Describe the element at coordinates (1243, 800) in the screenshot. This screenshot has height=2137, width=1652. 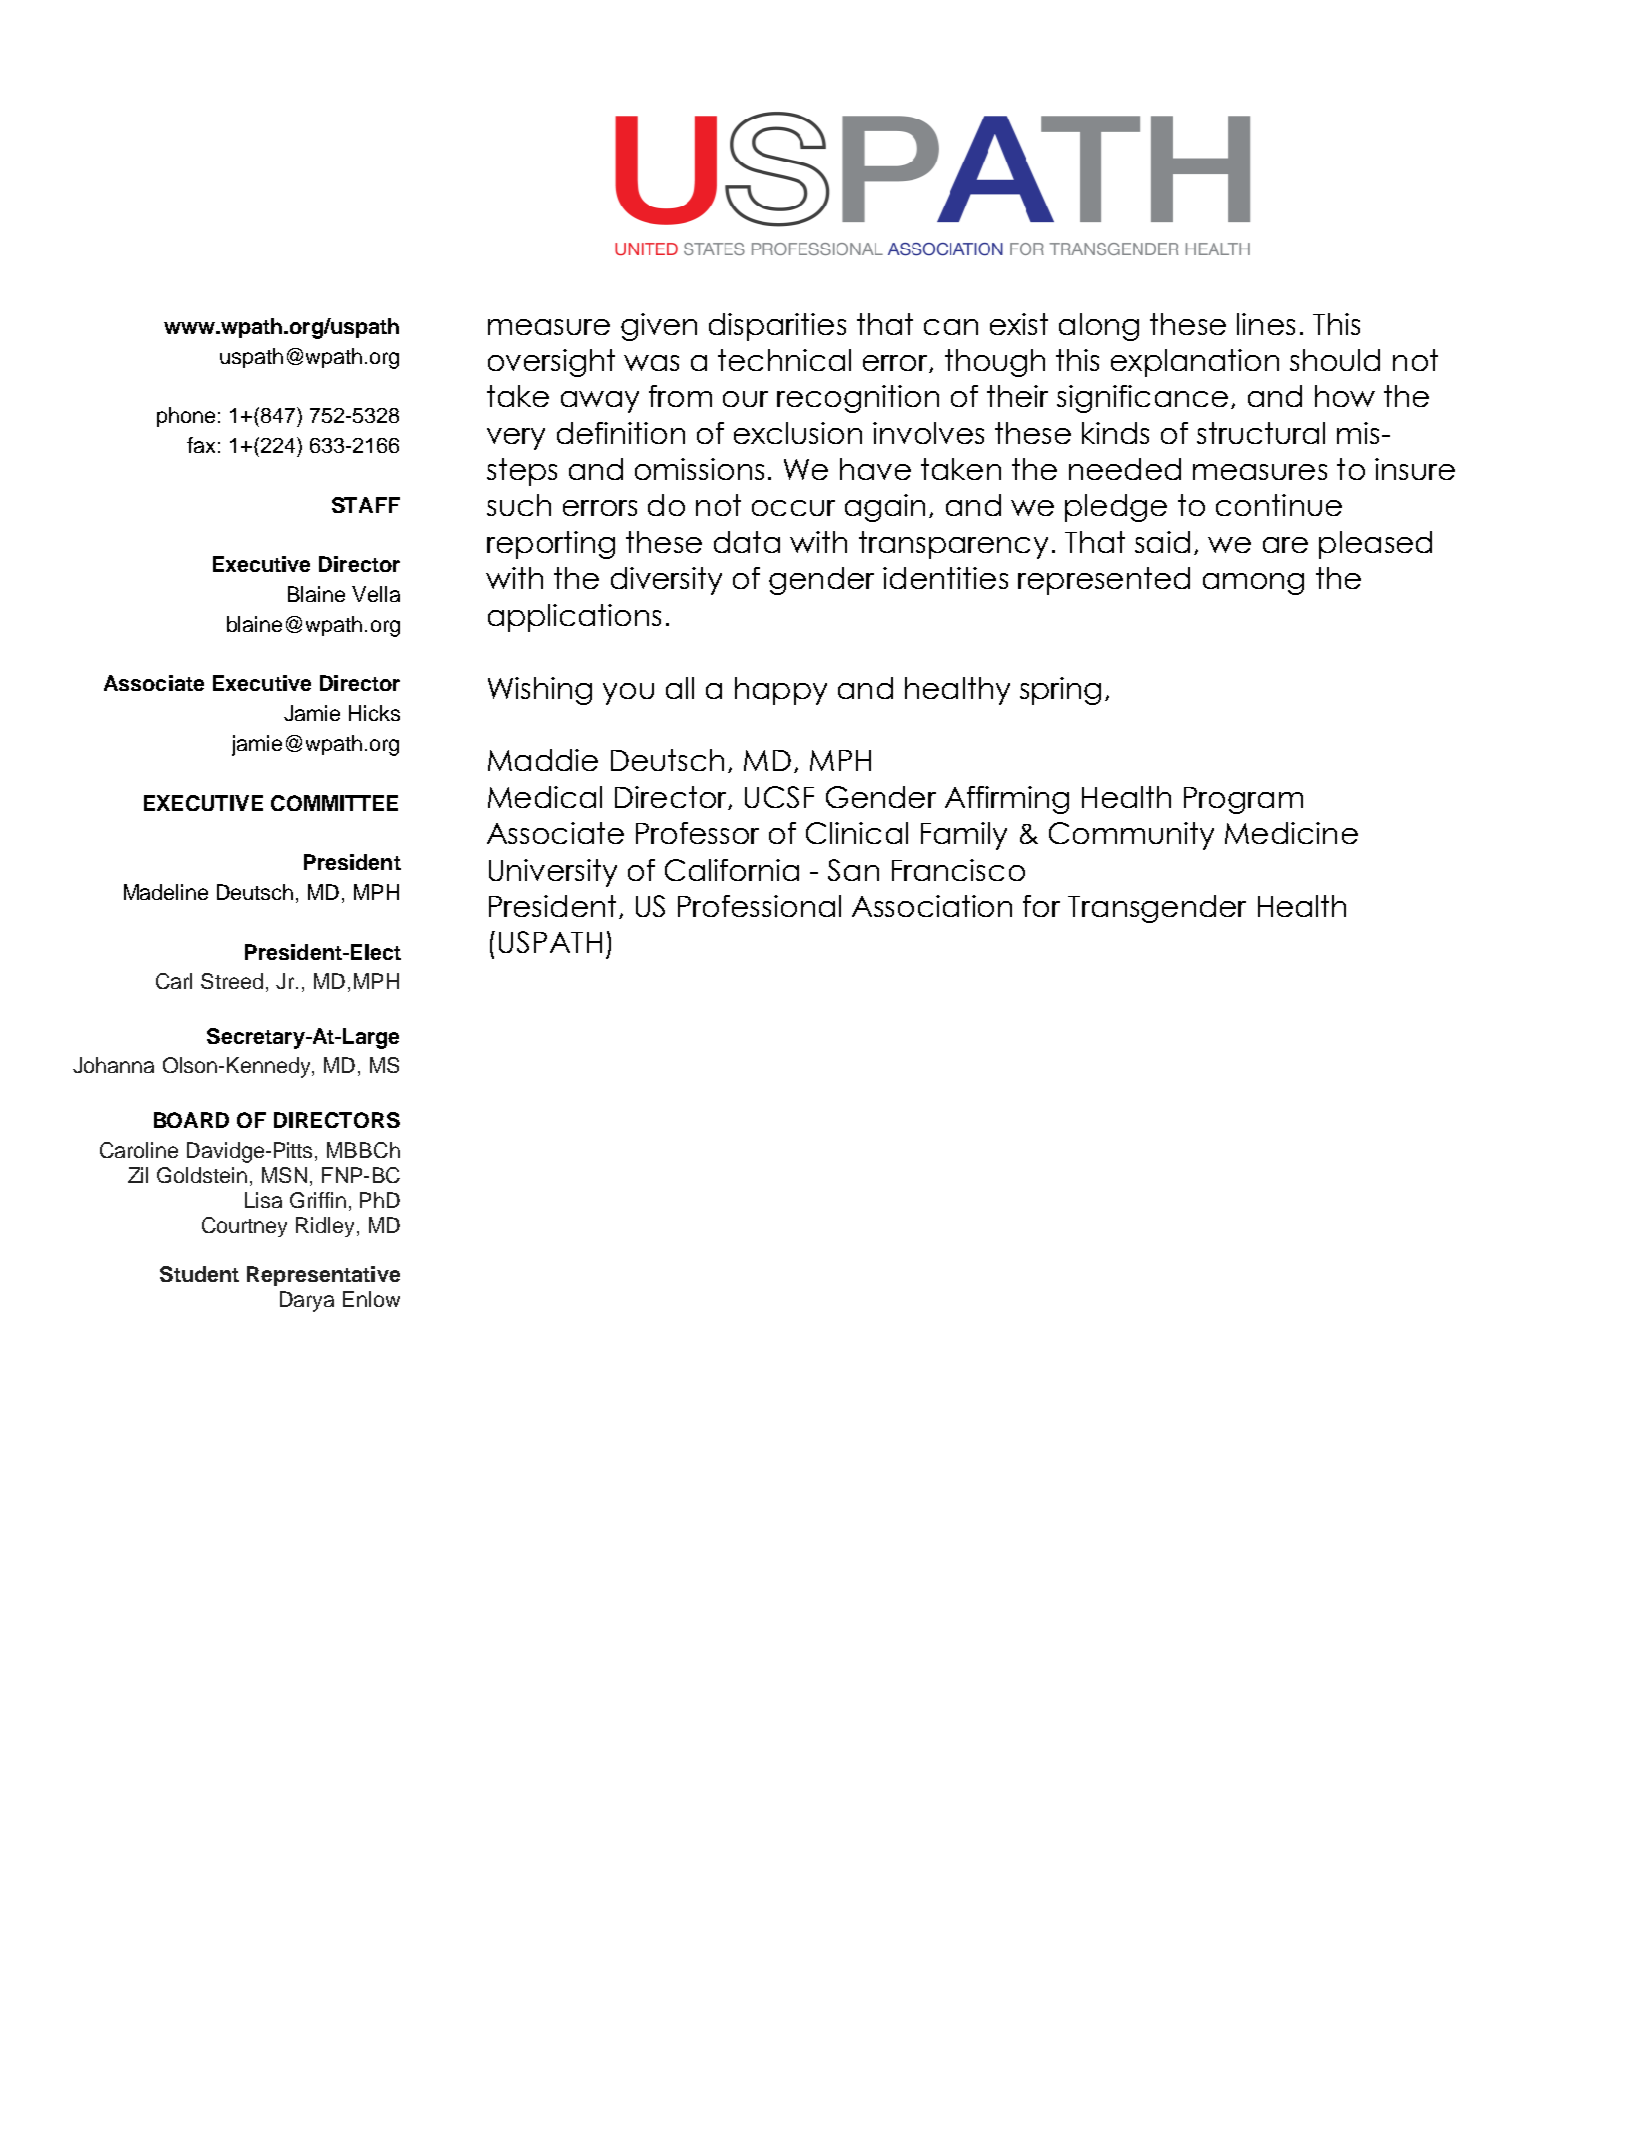
I see `Program` at that location.
